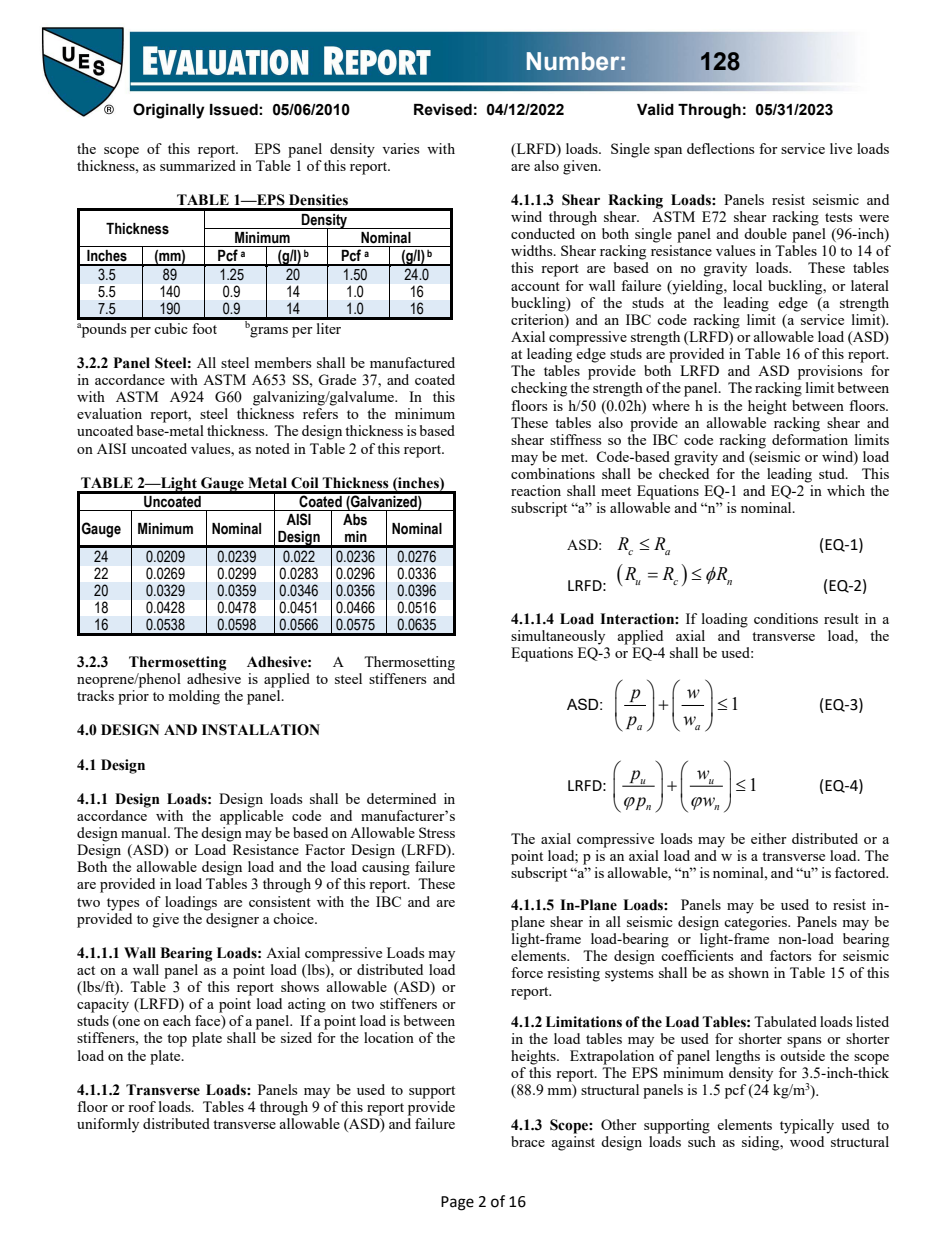  What do you see at coordinates (109, 413) in the document?
I see `evaluation` at bounding box center [109, 413].
